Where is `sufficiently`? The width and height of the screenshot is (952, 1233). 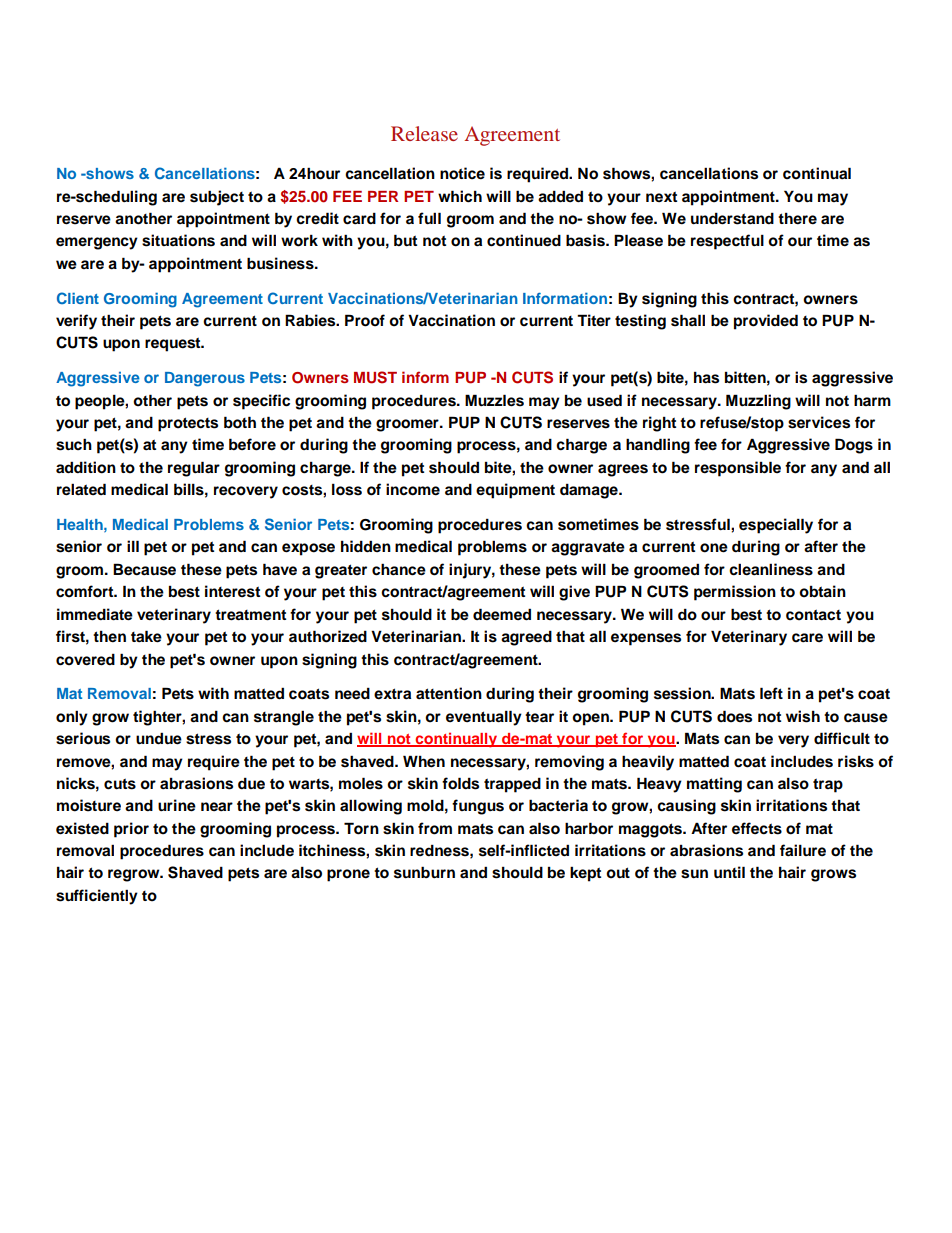
sufficiently is located at coordinates (97, 897).
